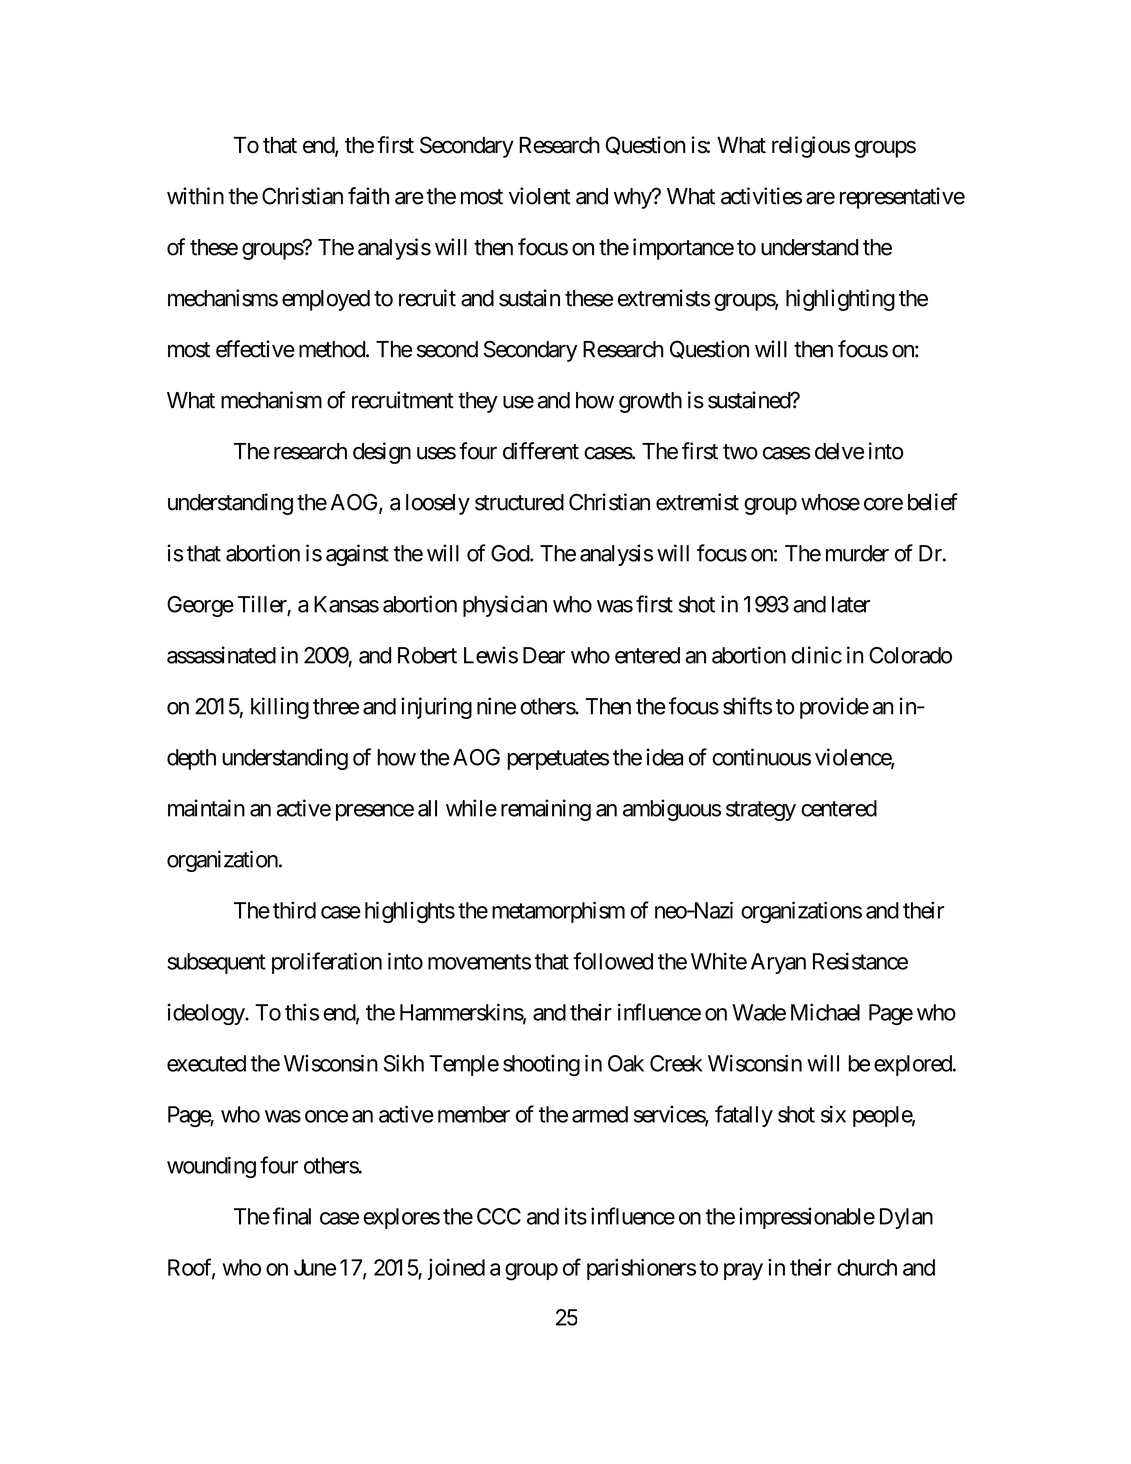 The image size is (1131, 1464). Describe the element at coordinates (540, 196) in the screenshot. I see `violent` at that location.
